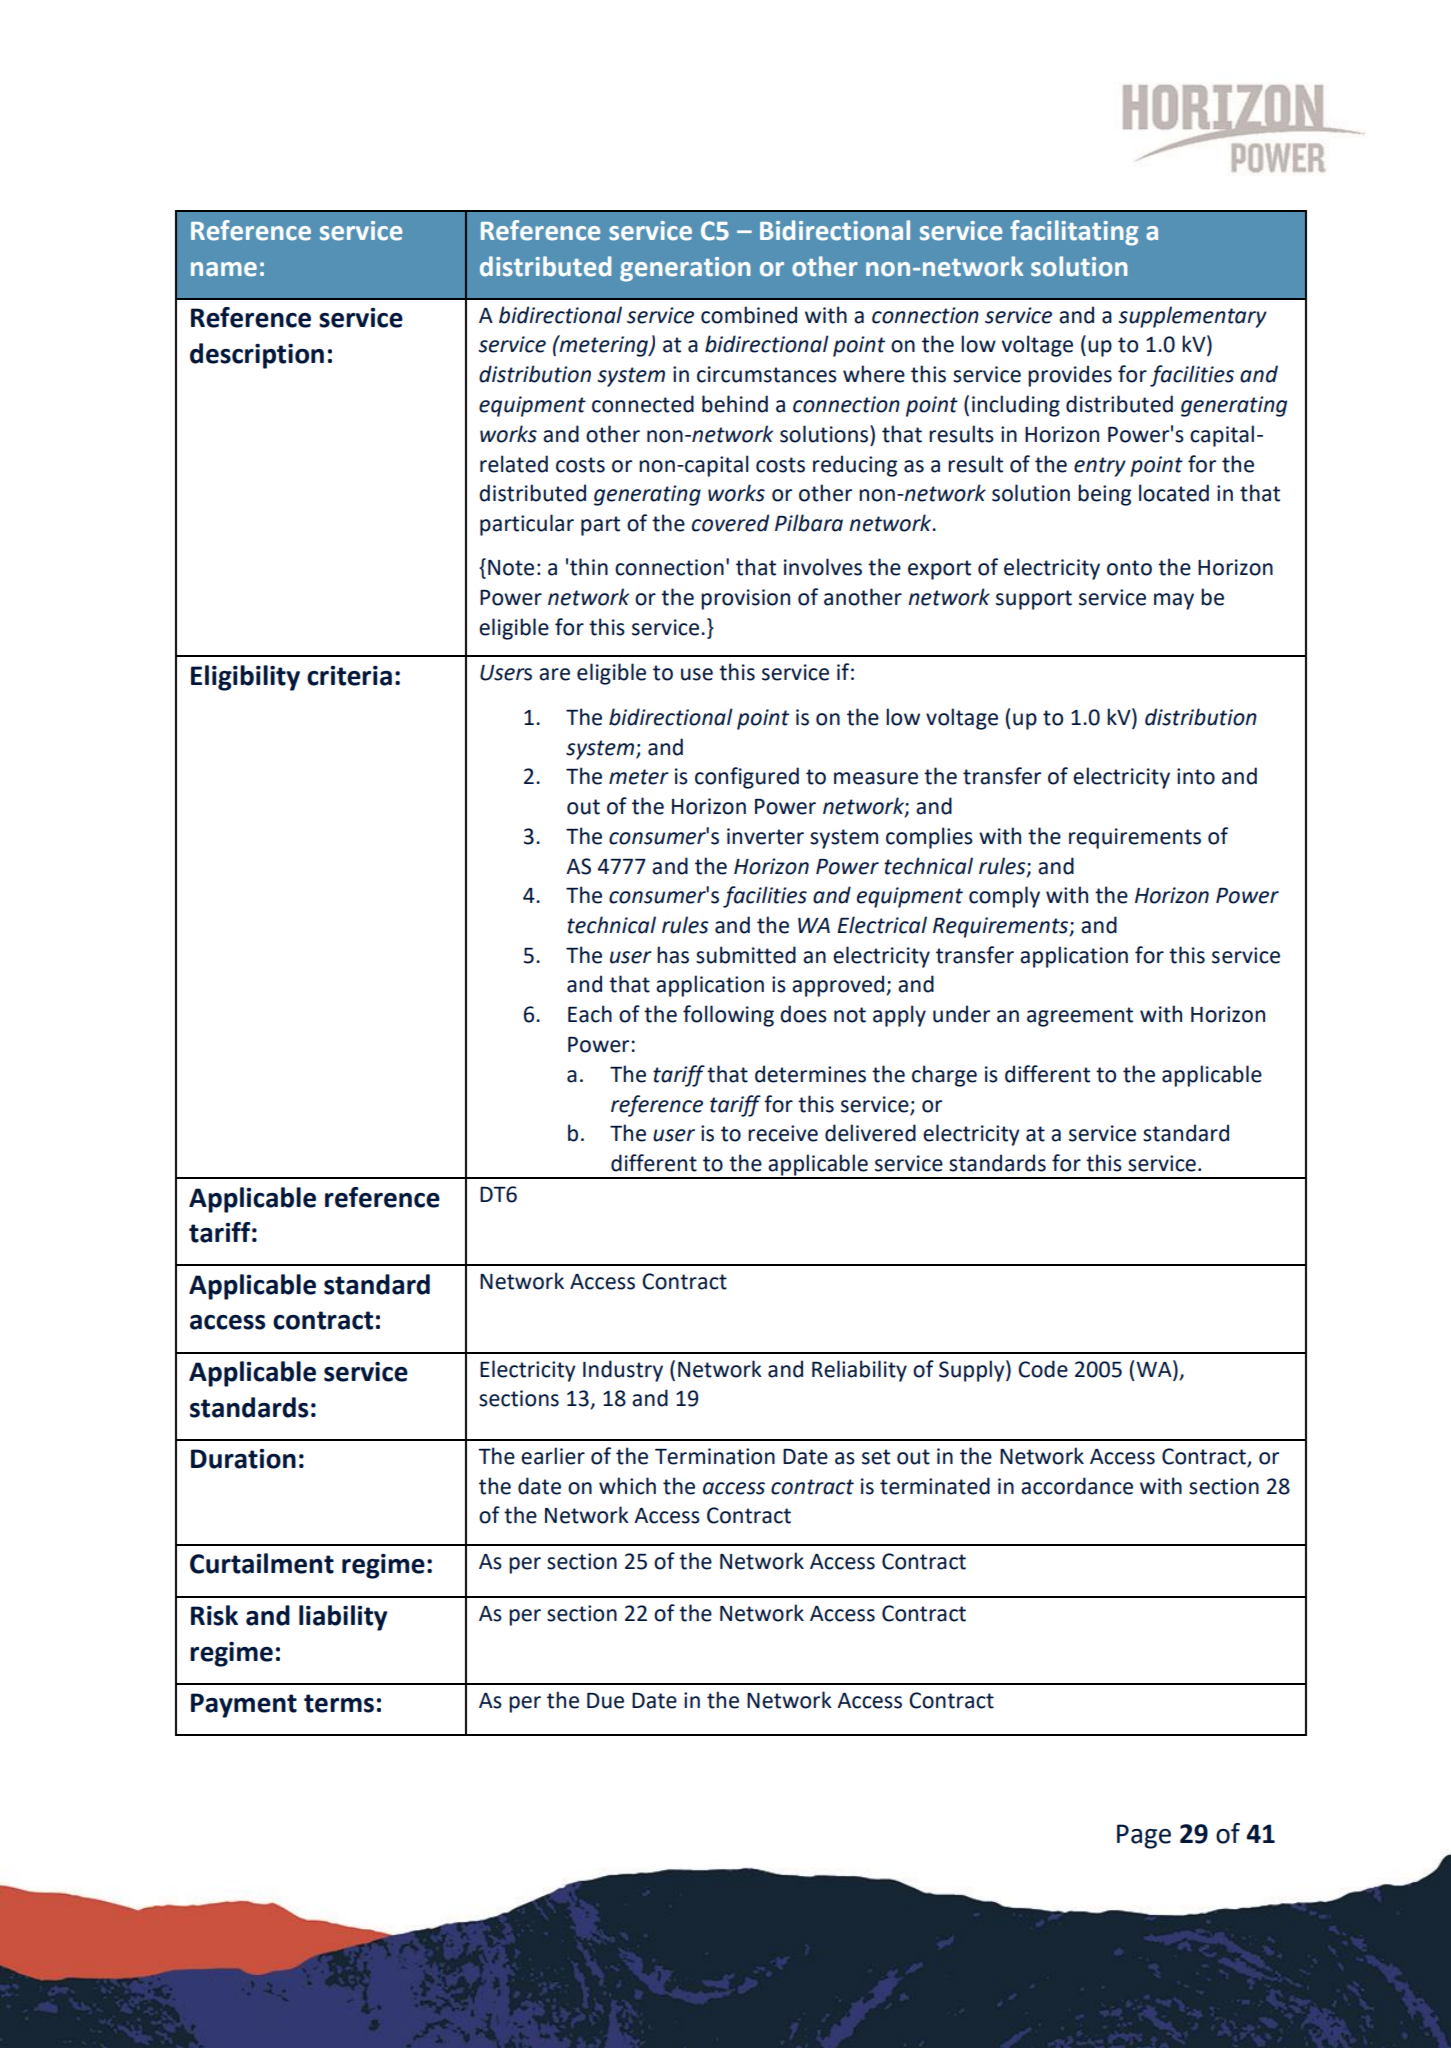 Image resolution: width=1451 pixels, height=2052 pixels. I want to click on Code, so click(1043, 1369).
